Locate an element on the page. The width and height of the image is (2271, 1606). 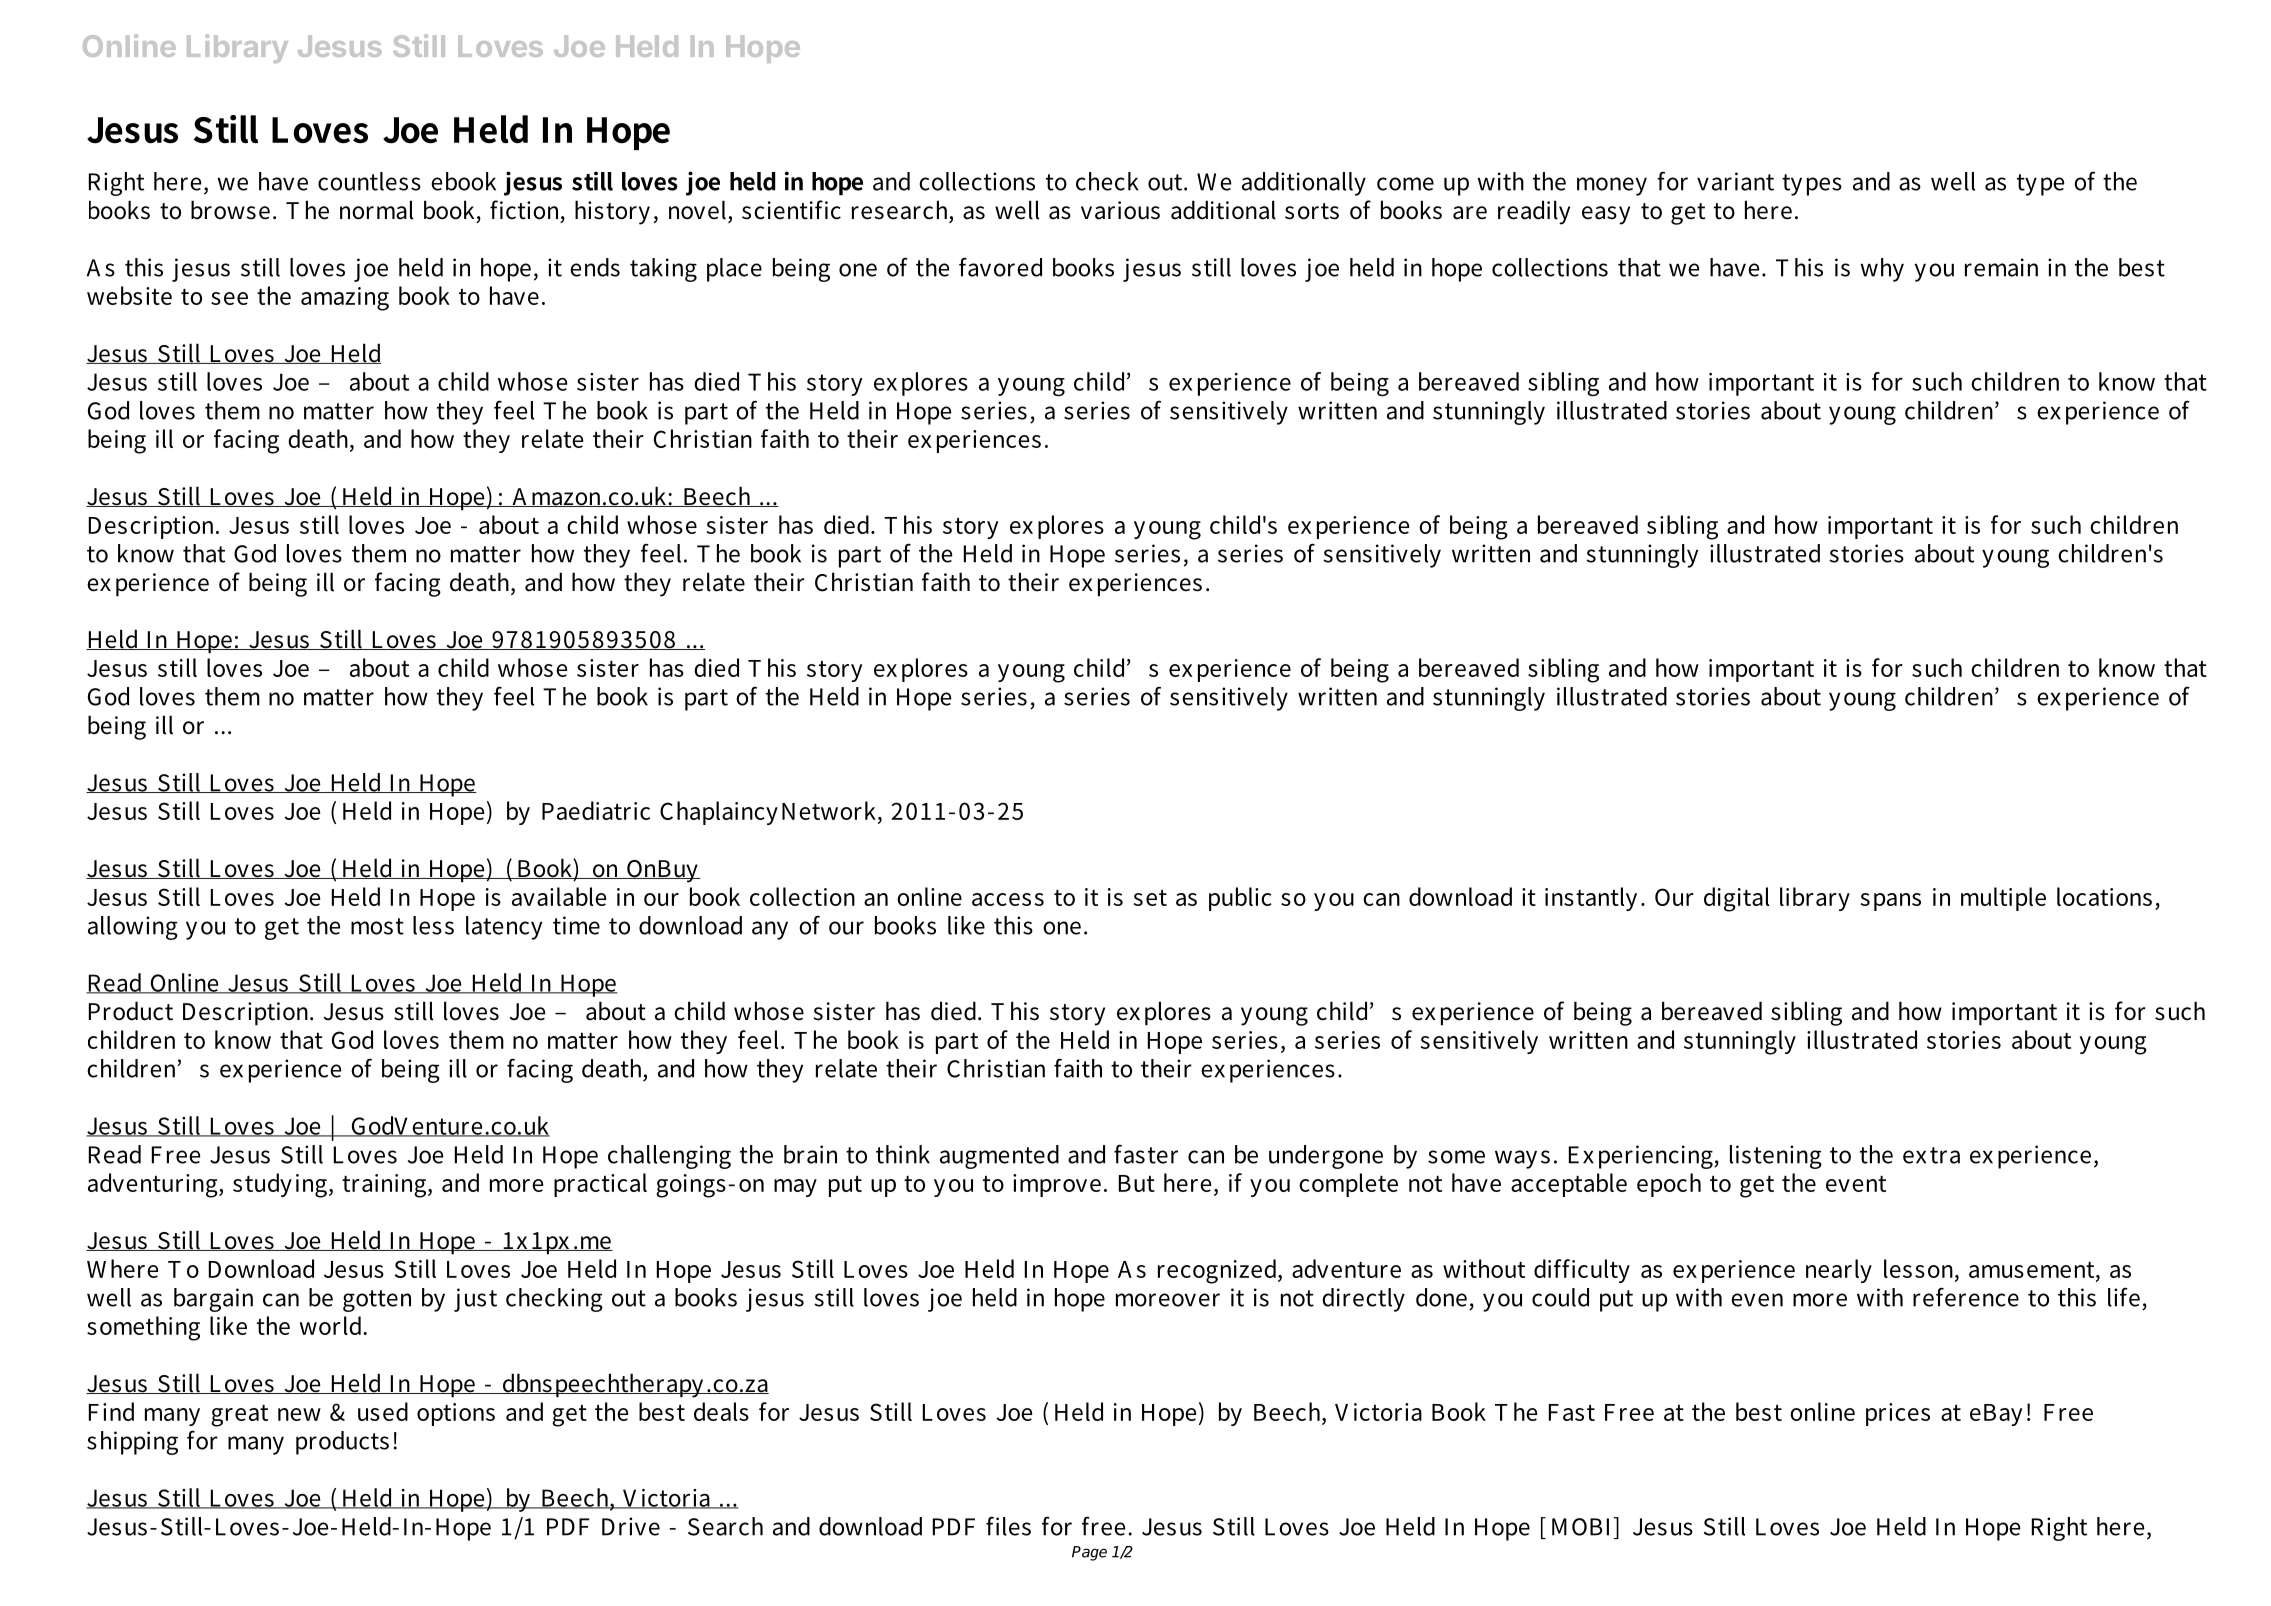
most is located at coordinates (377, 926).
